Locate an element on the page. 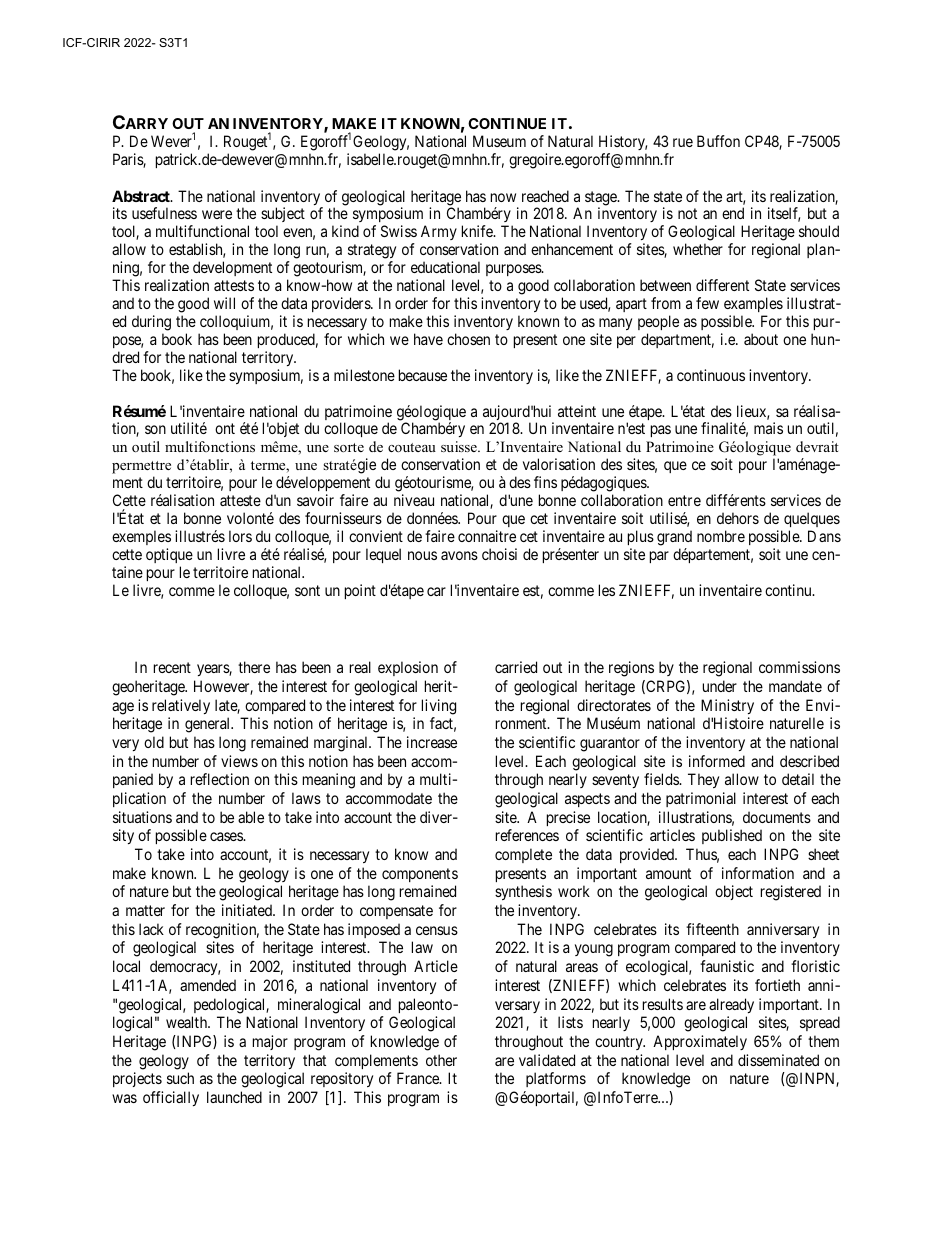 This image has width=952, height=1233. such is located at coordinates (180, 1078).
